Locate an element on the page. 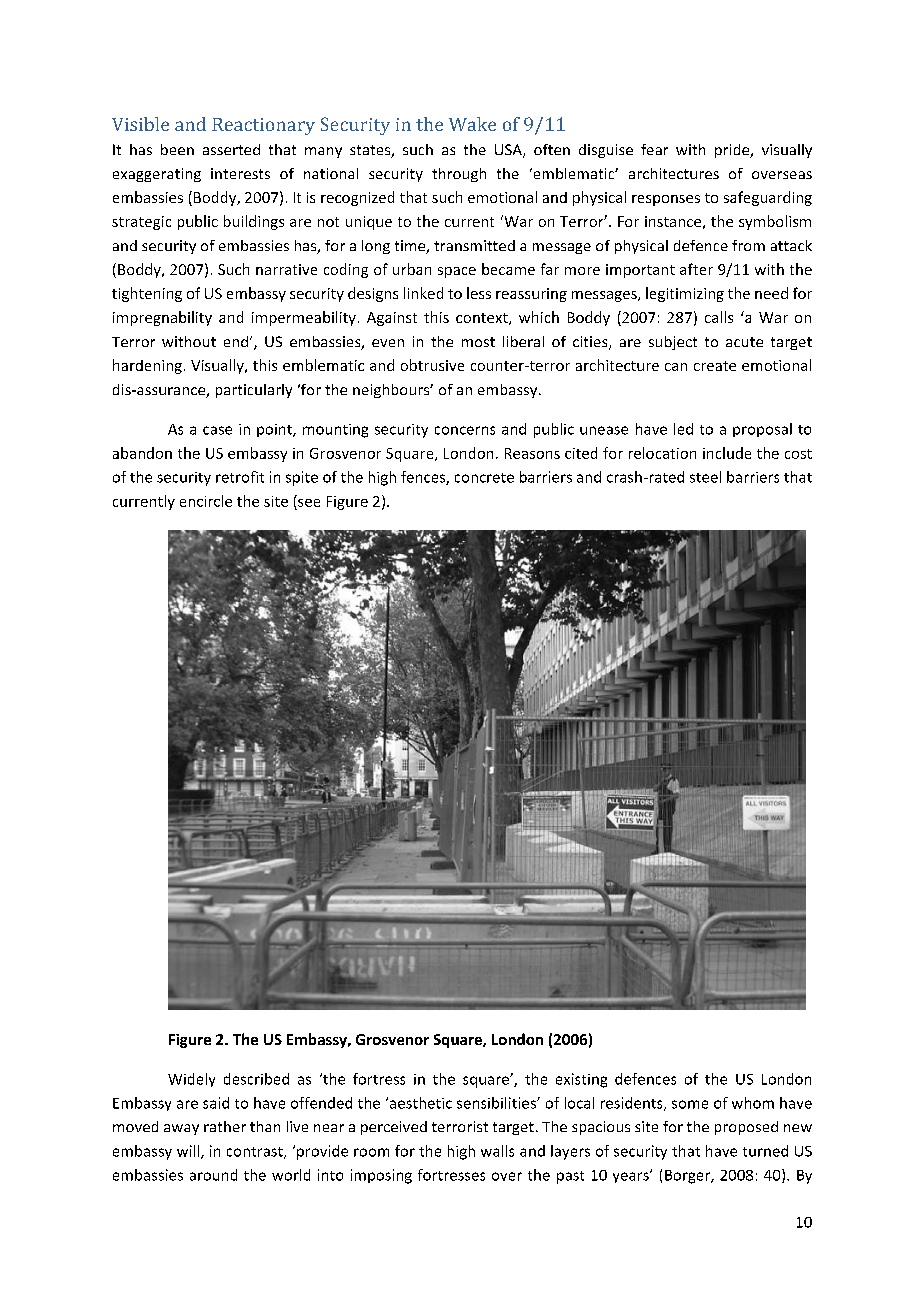 The width and height of the document is (924, 1308). concrete is located at coordinates (484, 478).
